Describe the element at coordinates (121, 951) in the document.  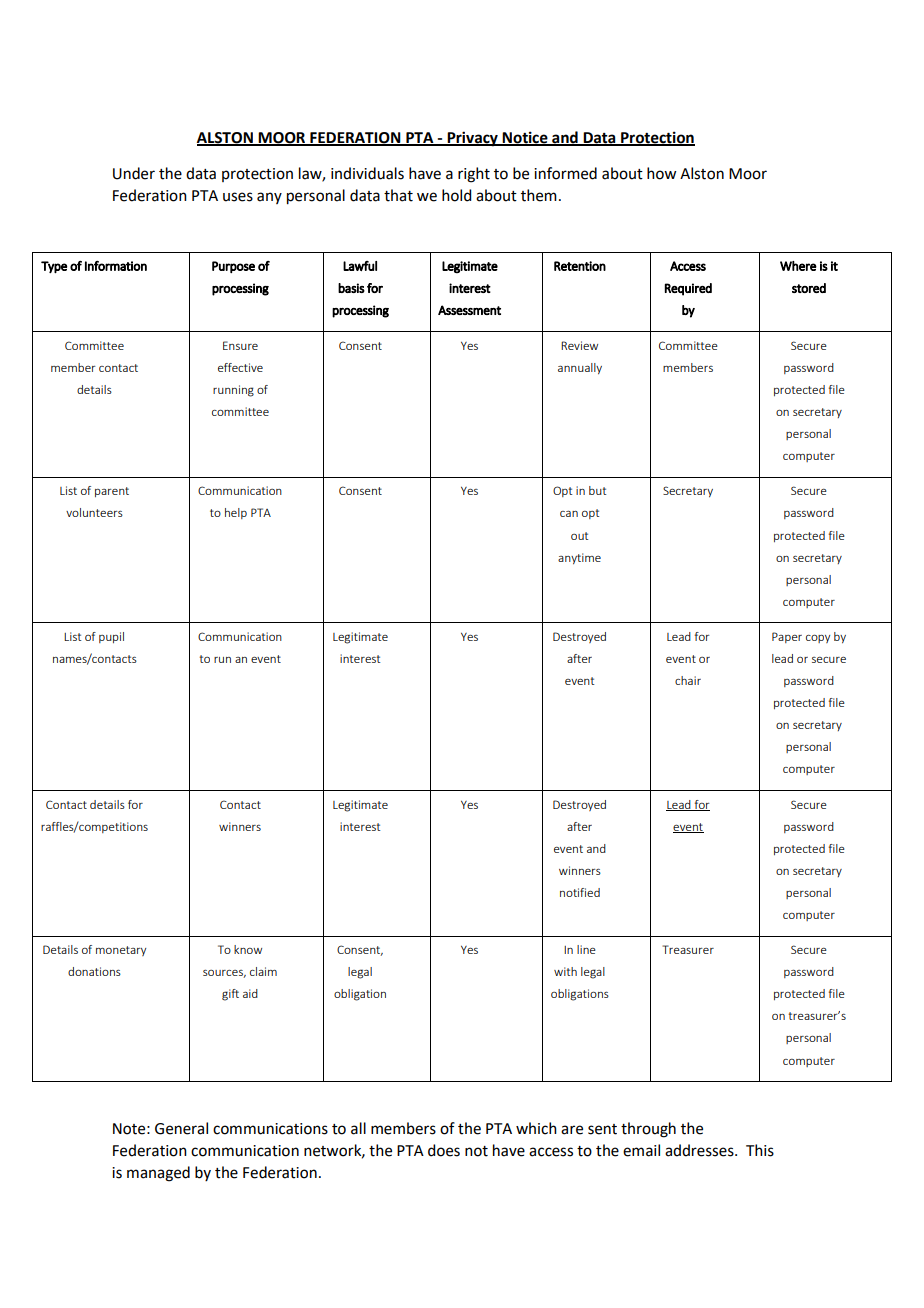
I see `monetary` at that location.
